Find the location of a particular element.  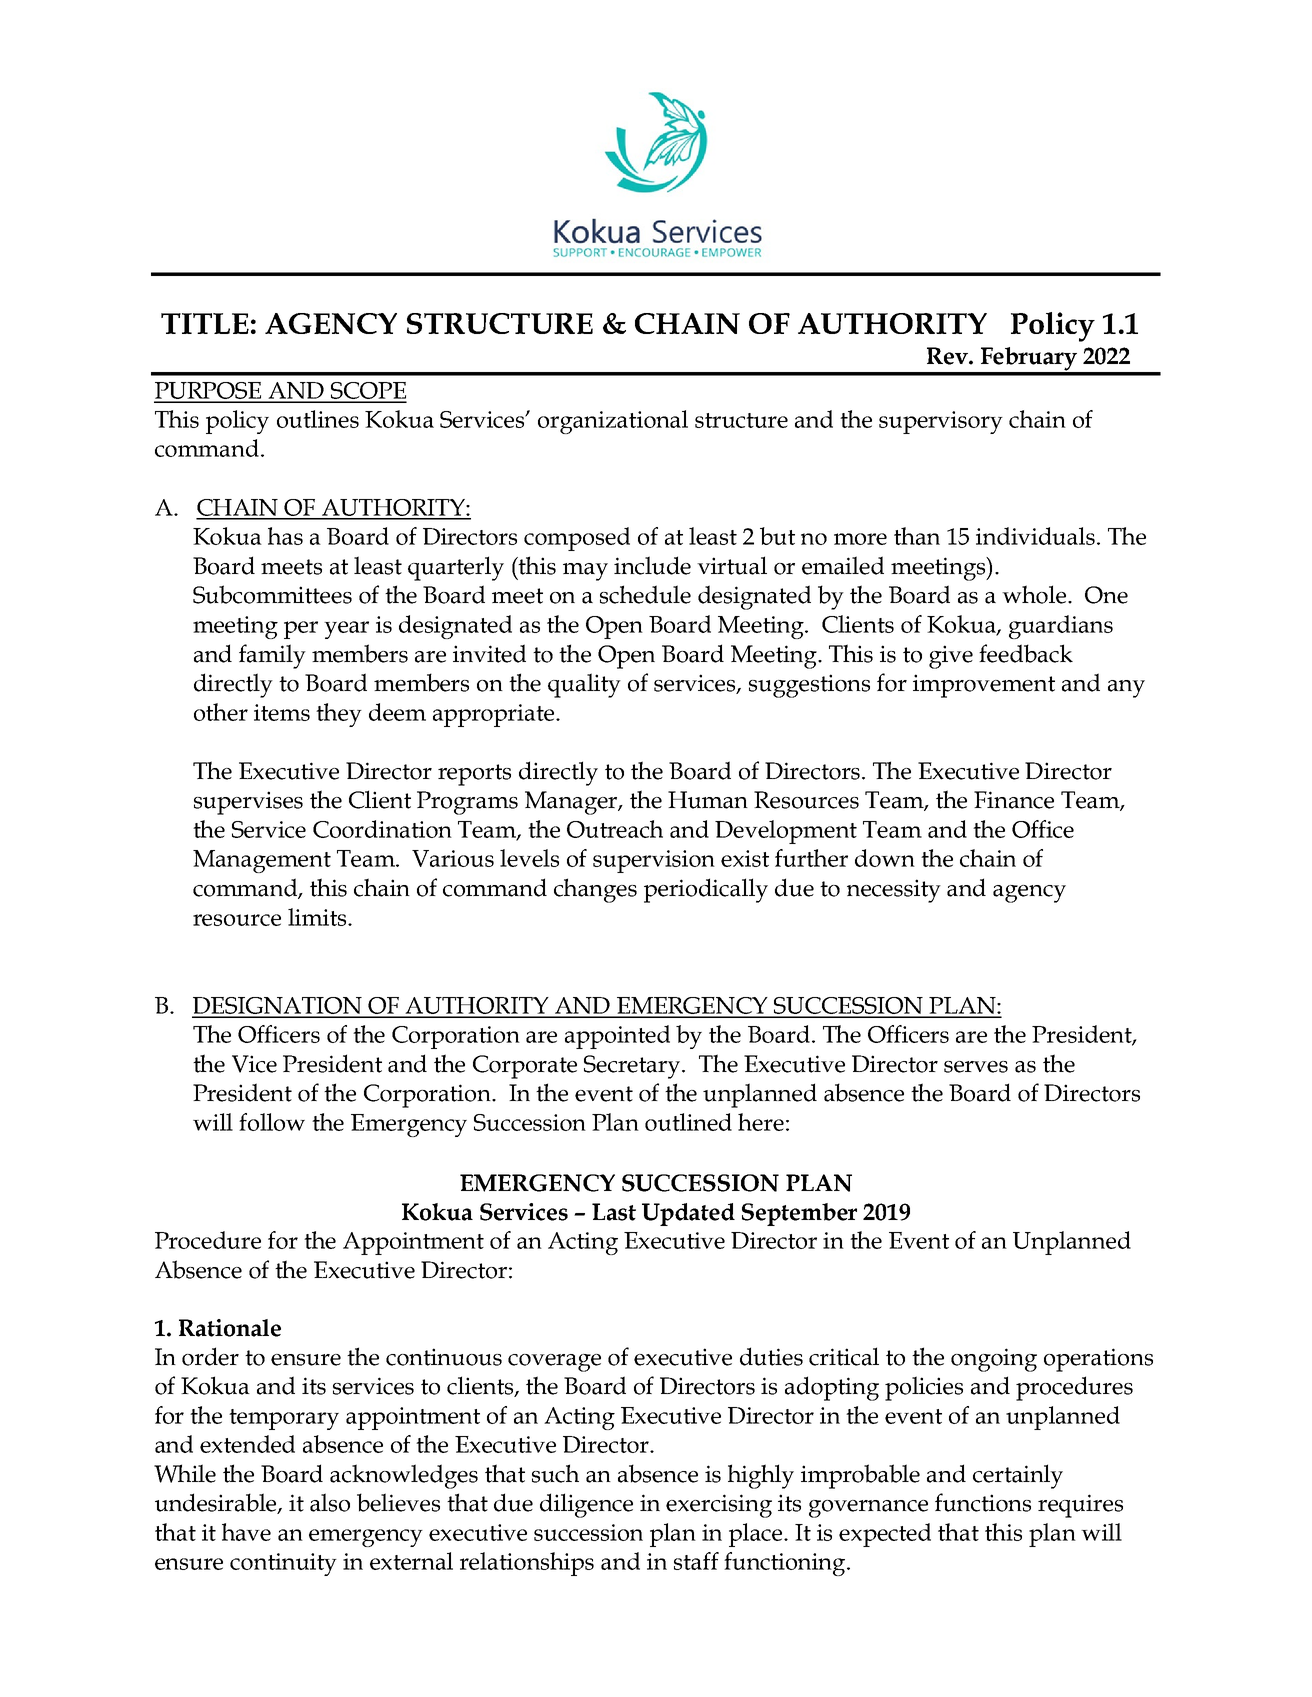

Rev is located at coordinates (948, 356).
